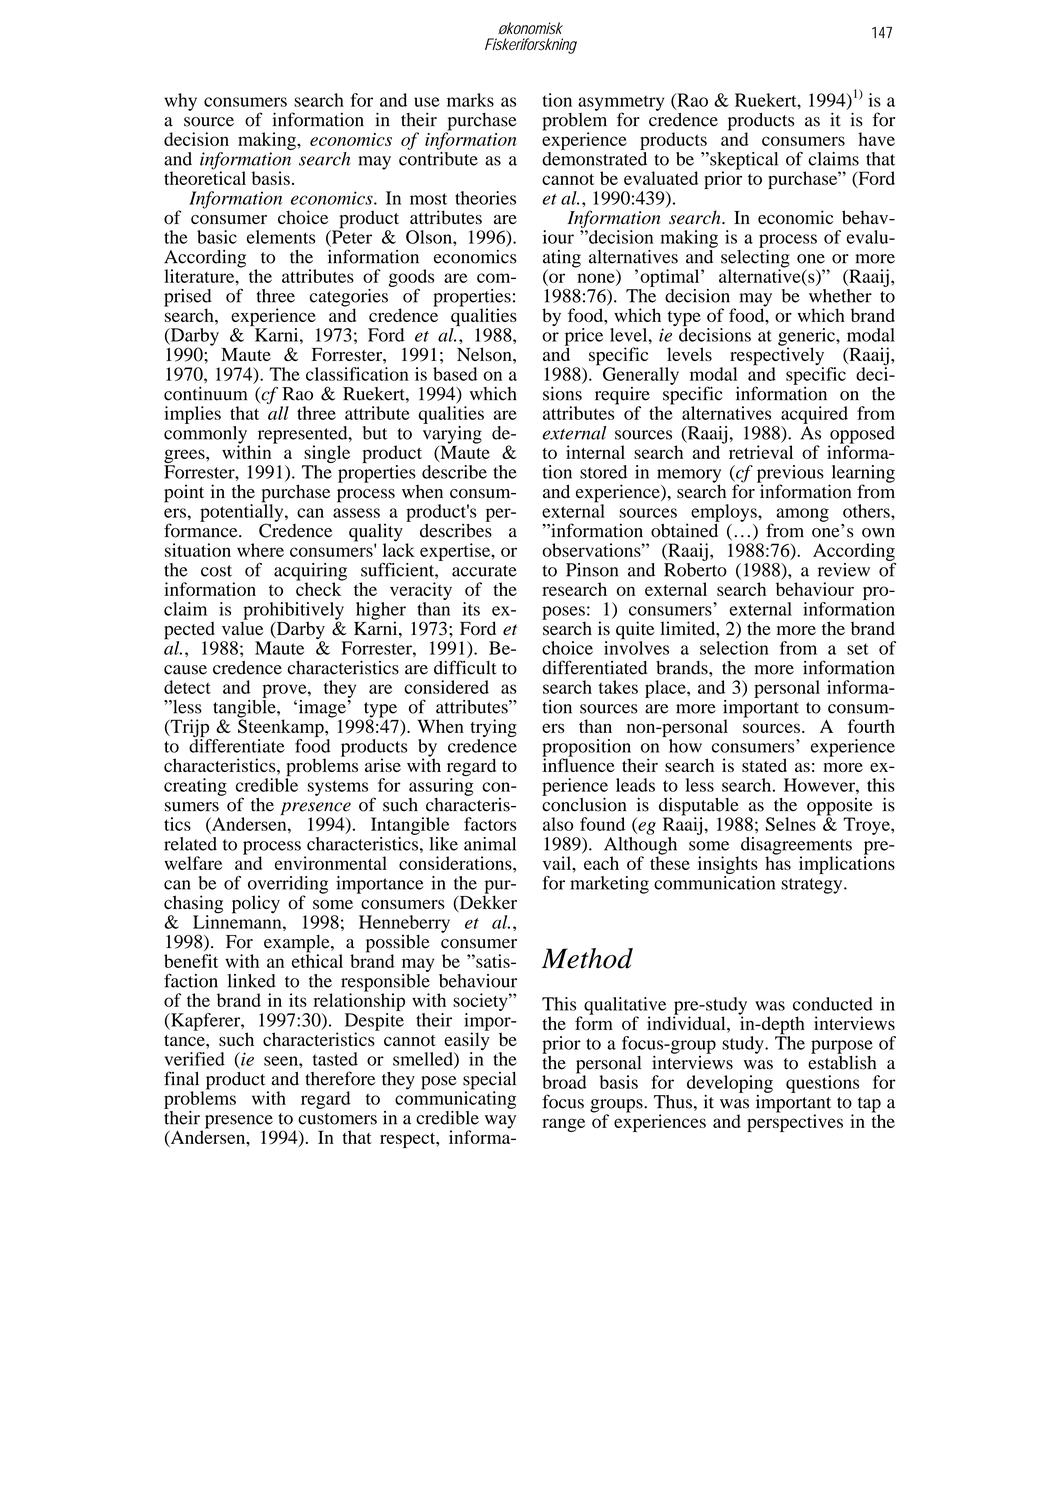 This image has height=1498, width=1059. Describe the element at coordinates (484, 571) in the image. I see `accurate` at that location.
